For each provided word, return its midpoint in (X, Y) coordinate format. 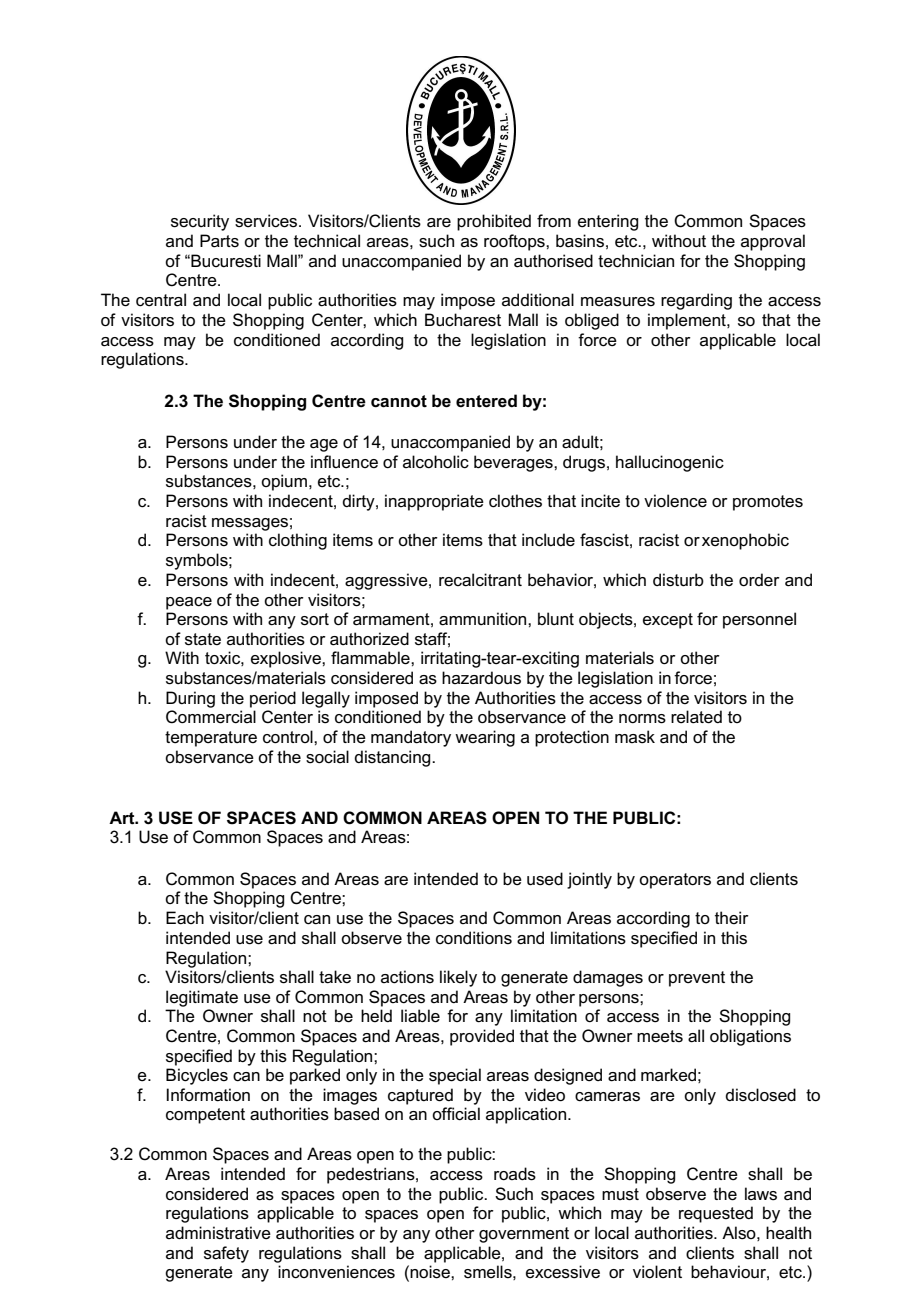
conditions (474, 938)
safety (226, 1254)
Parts (219, 241)
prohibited (494, 222)
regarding (696, 301)
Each (185, 918)
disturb (678, 580)
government (524, 1235)
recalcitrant (480, 580)
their (732, 917)
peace (189, 603)
